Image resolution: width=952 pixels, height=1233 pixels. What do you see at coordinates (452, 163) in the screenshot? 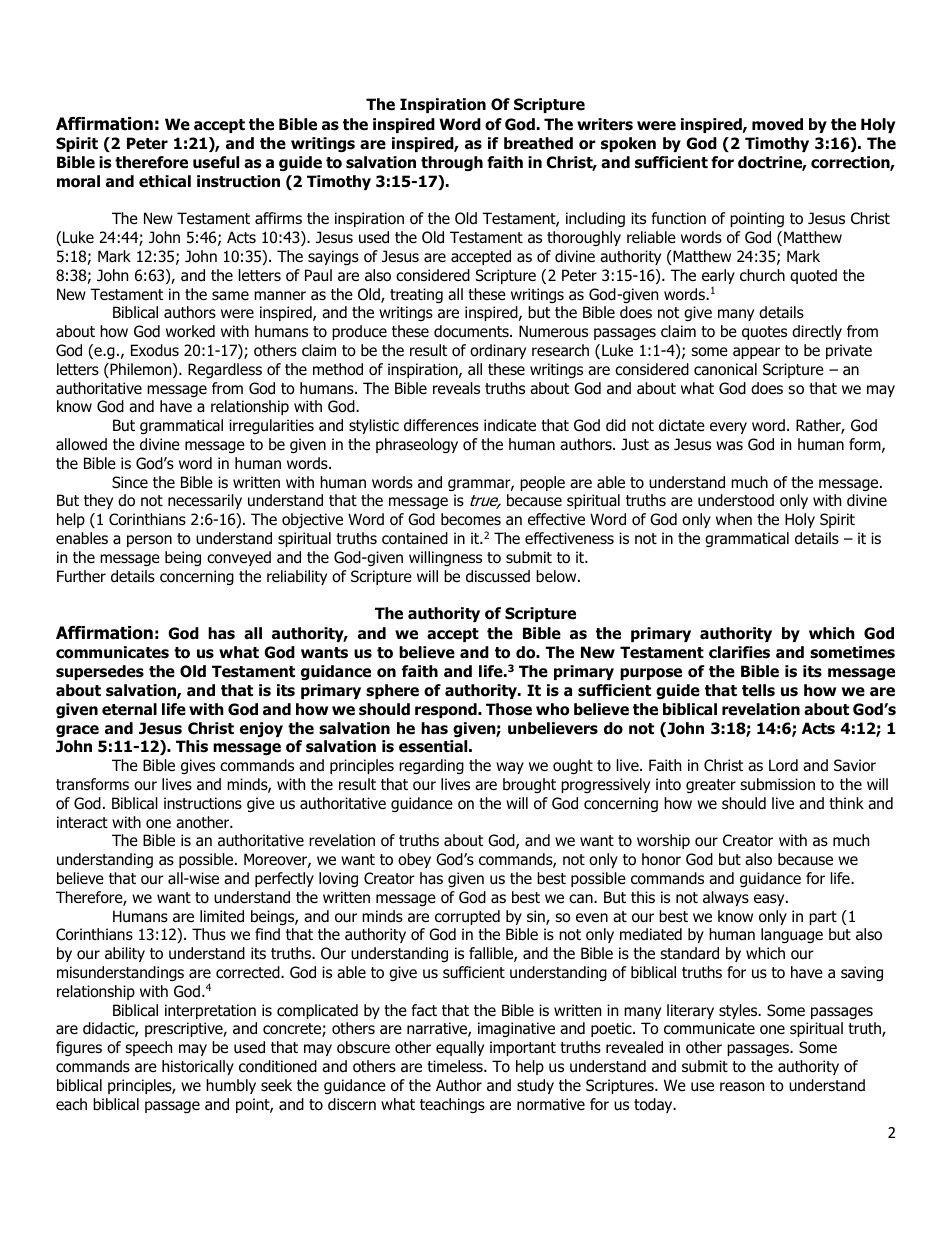
I see `through` at bounding box center [452, 163].
